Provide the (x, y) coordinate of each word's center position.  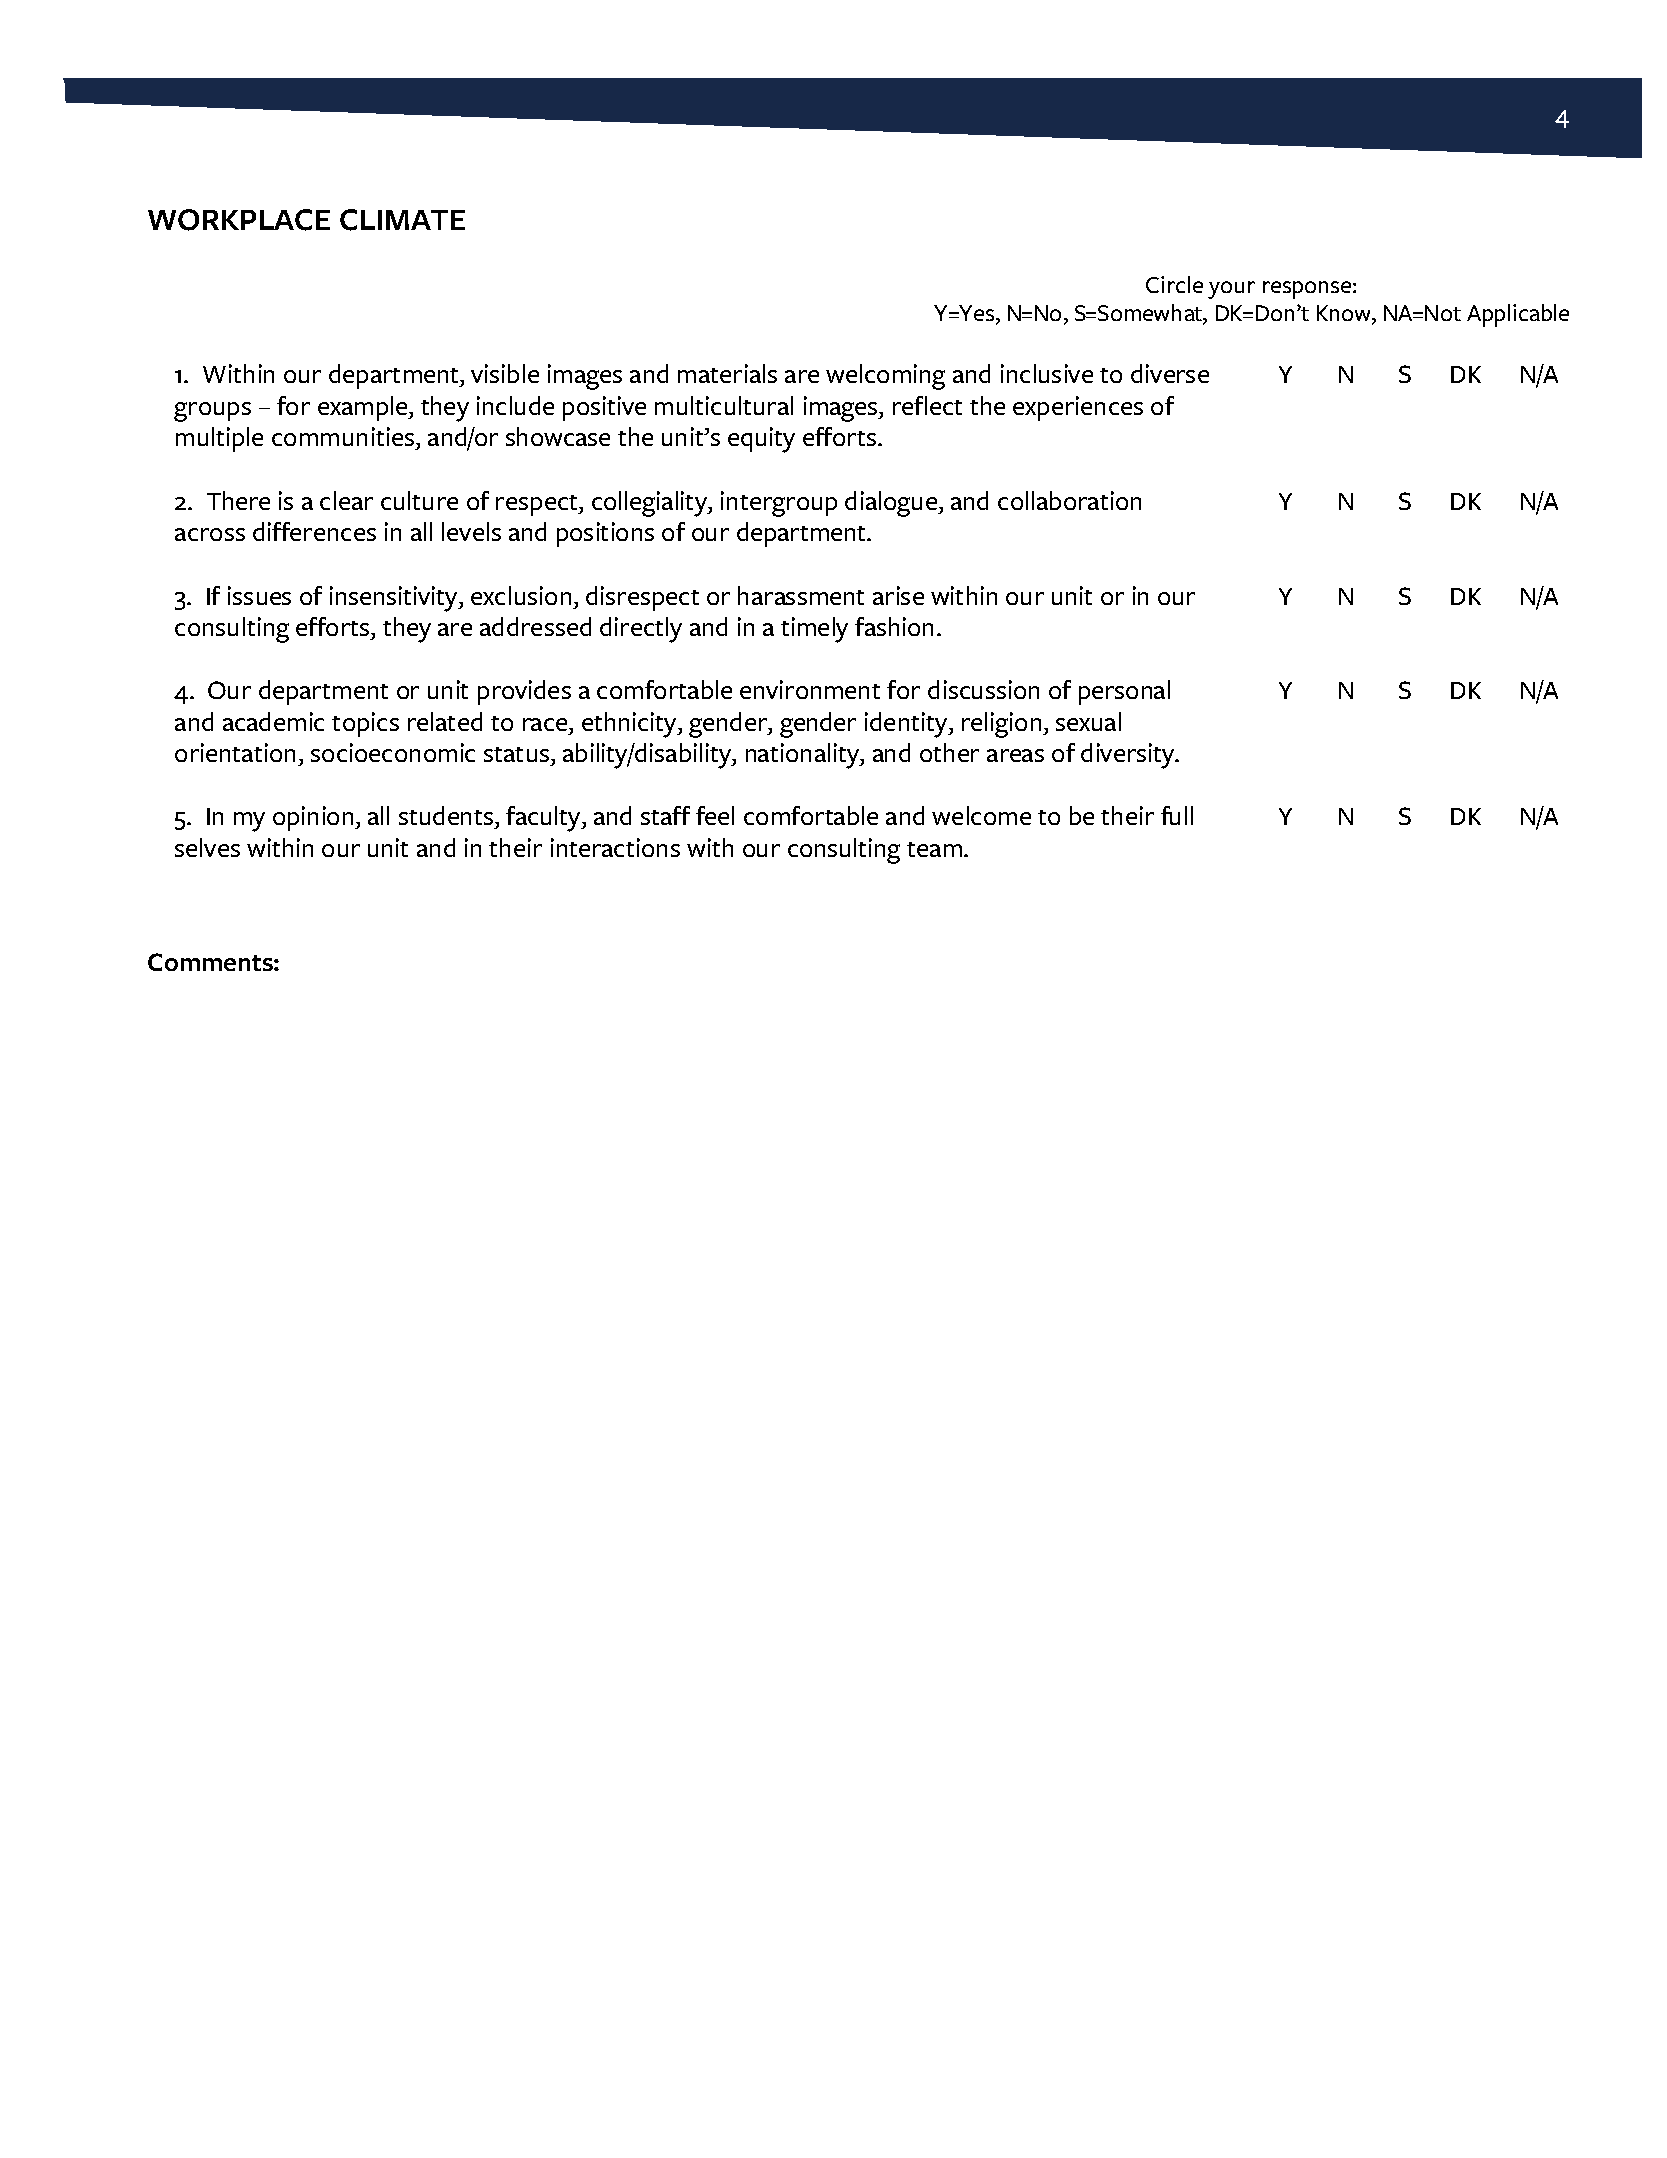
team (936, 849)
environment (810, 689)
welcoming (885, 377)
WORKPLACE (239, 220)
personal (1124, 692)
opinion (314, 818)
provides (524, 692)
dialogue (892, 504)
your (1231, 290)
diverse (1170, 373)
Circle (1174, 284)
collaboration (1069, 500)
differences (314, 531)
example (364, 408)
